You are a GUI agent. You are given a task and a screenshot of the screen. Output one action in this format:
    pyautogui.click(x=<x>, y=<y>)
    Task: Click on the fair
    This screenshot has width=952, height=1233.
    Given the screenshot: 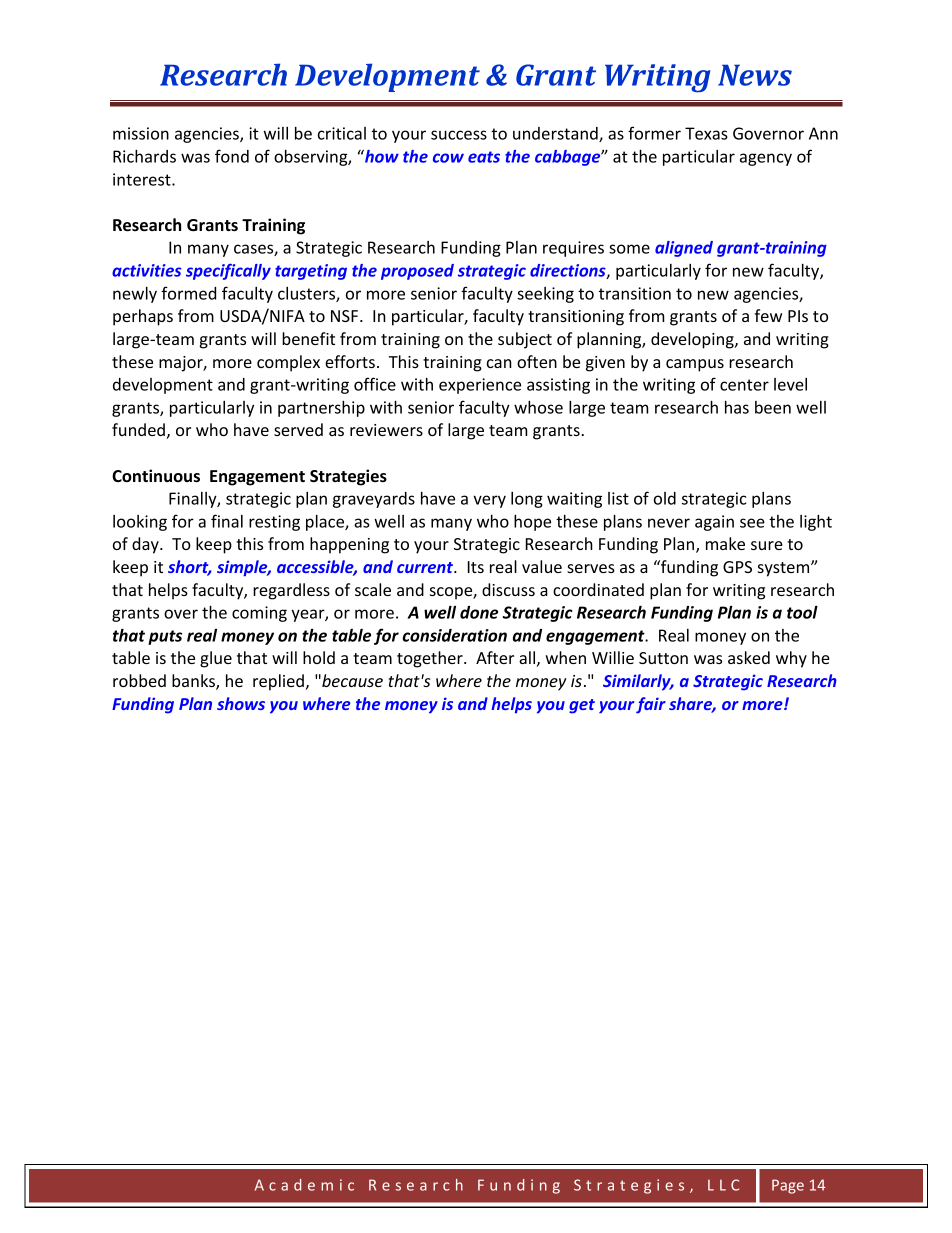 What is the action you would take?
    pyautogui.click(x=651, y=705)
